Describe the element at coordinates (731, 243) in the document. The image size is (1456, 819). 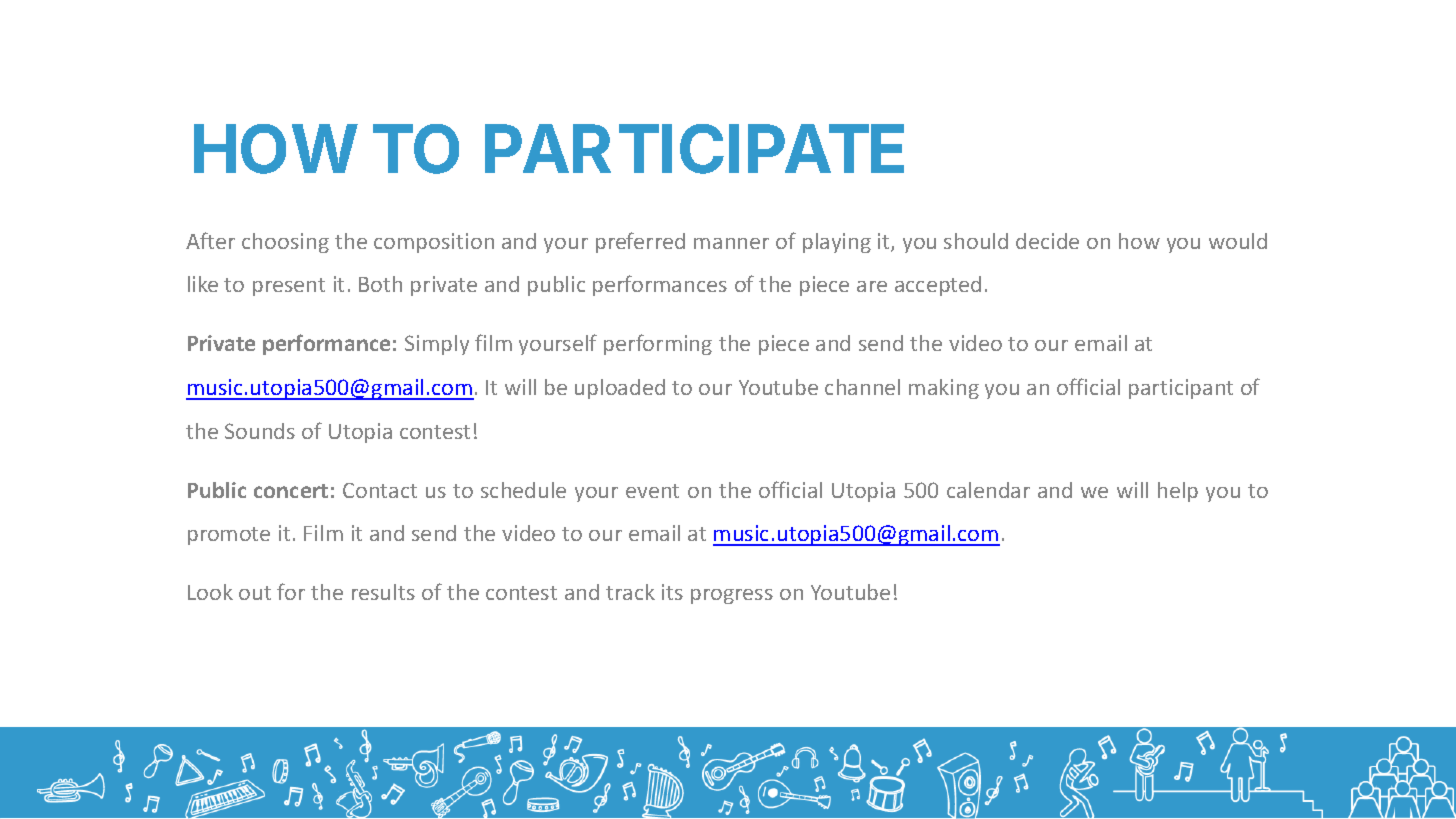
I see `manner` at that location.
